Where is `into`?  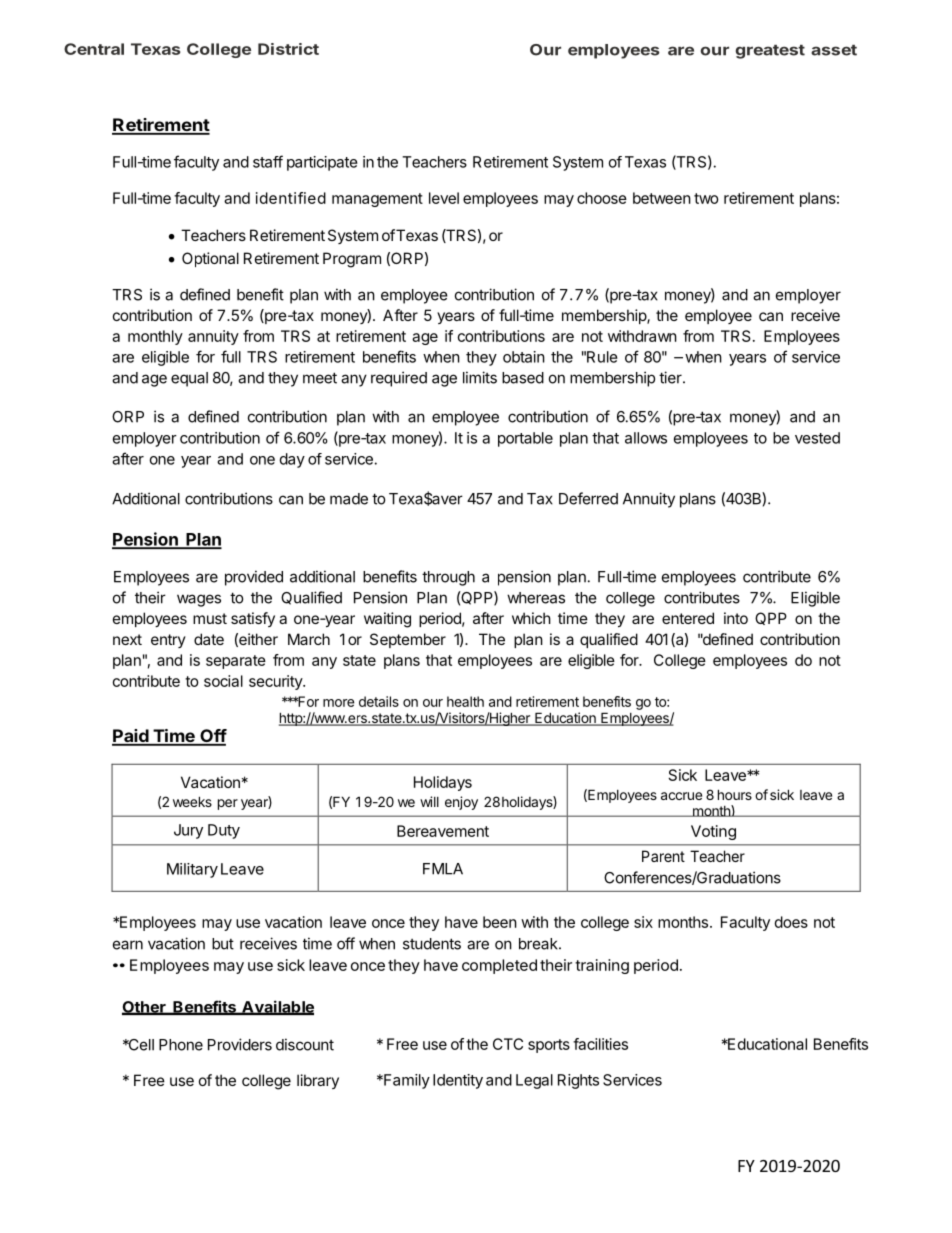 into is located at coordinates (736, 618).
